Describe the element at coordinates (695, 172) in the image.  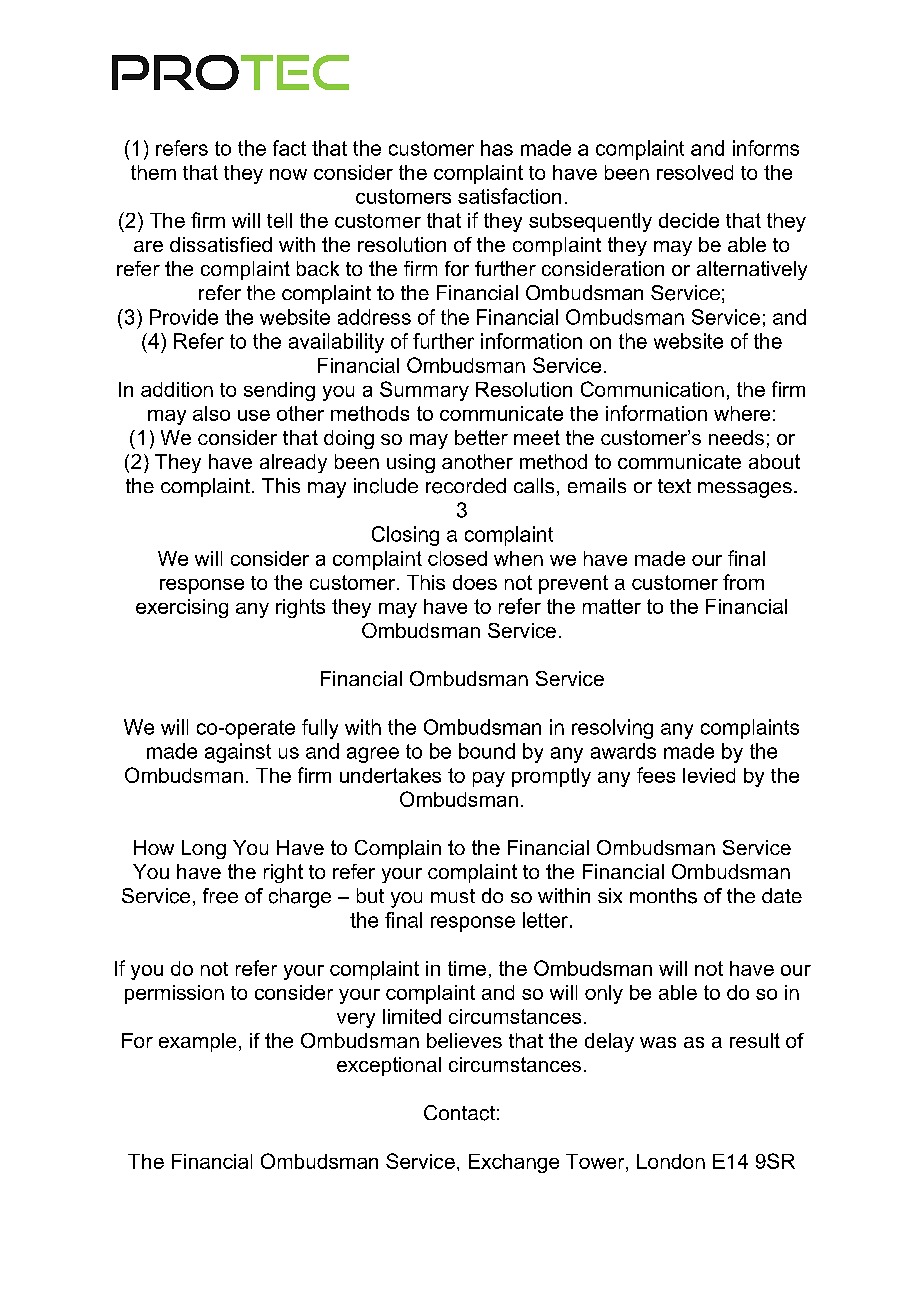
I see `resolved` at that location.
